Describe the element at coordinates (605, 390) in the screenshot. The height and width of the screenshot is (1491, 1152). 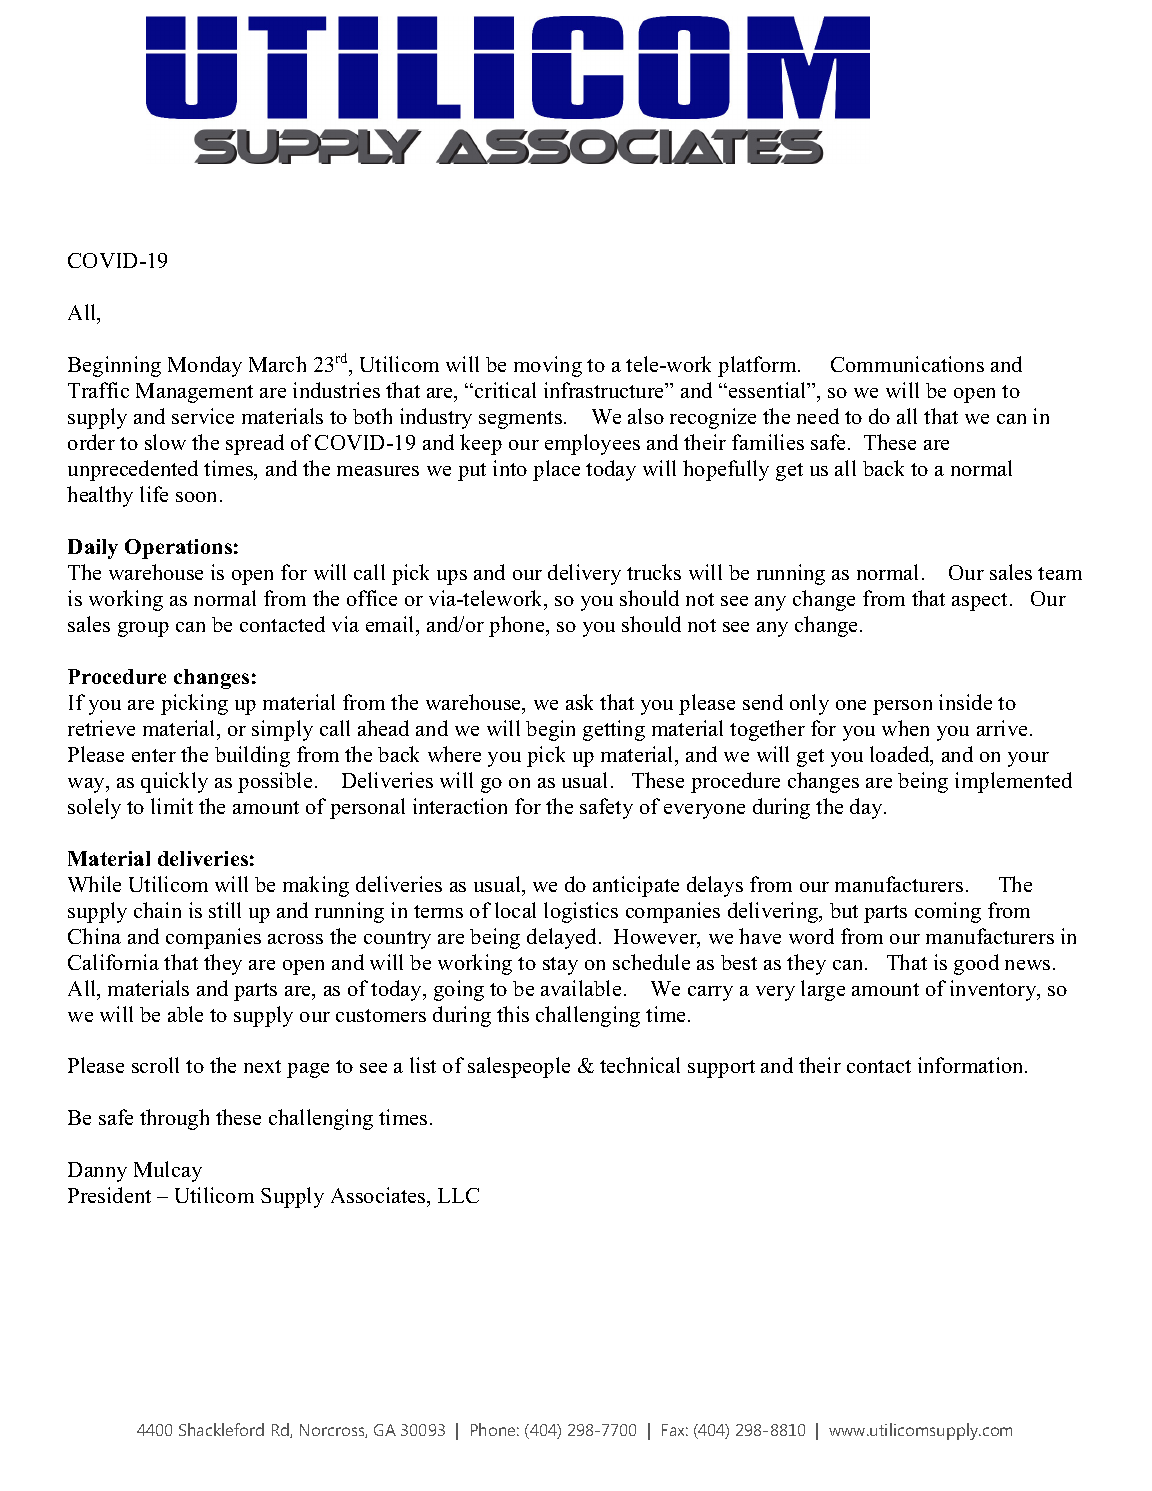
I see `infrastructure` at that location.
